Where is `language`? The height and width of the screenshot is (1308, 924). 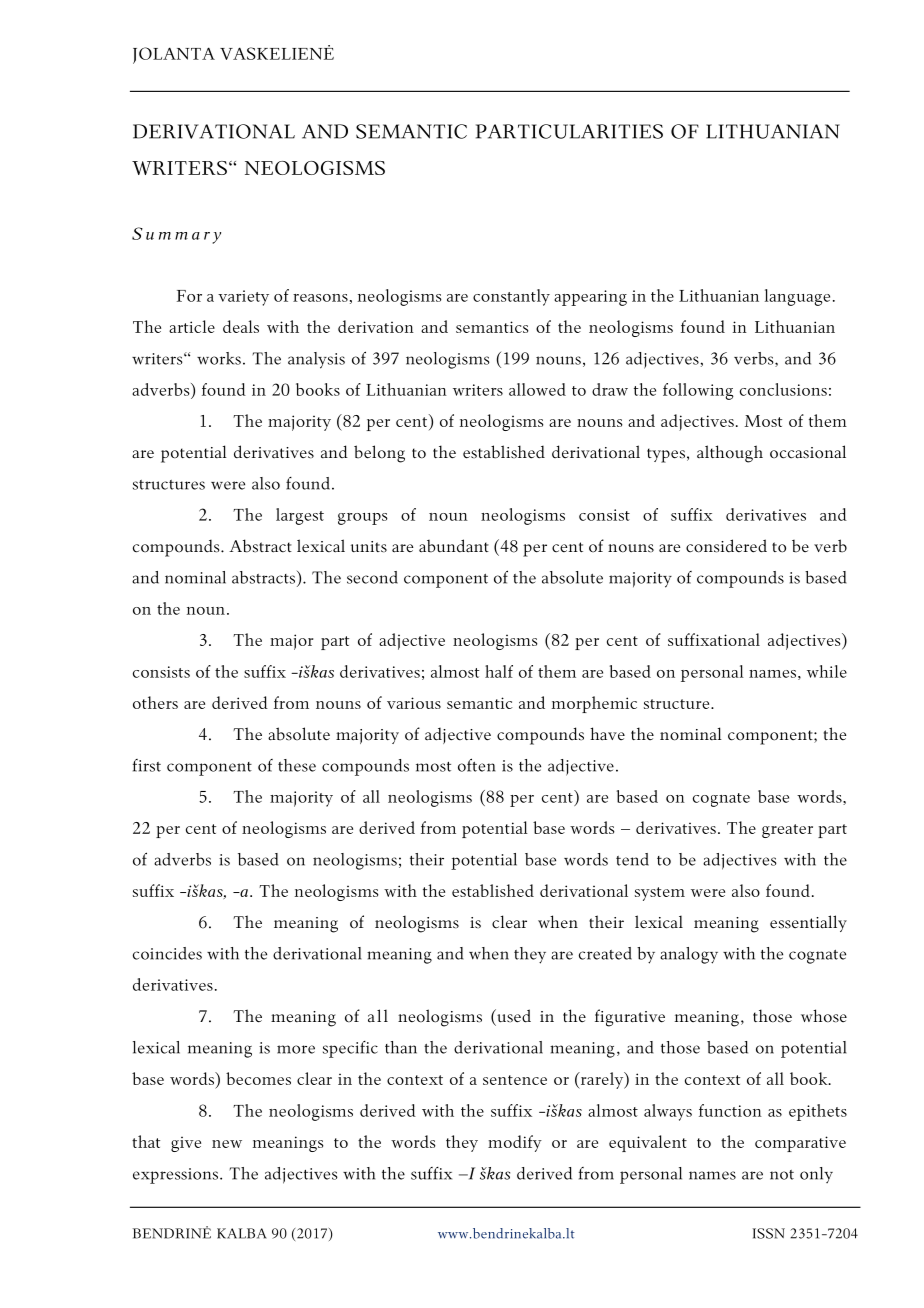
language is located at coordinates (797, 297).
